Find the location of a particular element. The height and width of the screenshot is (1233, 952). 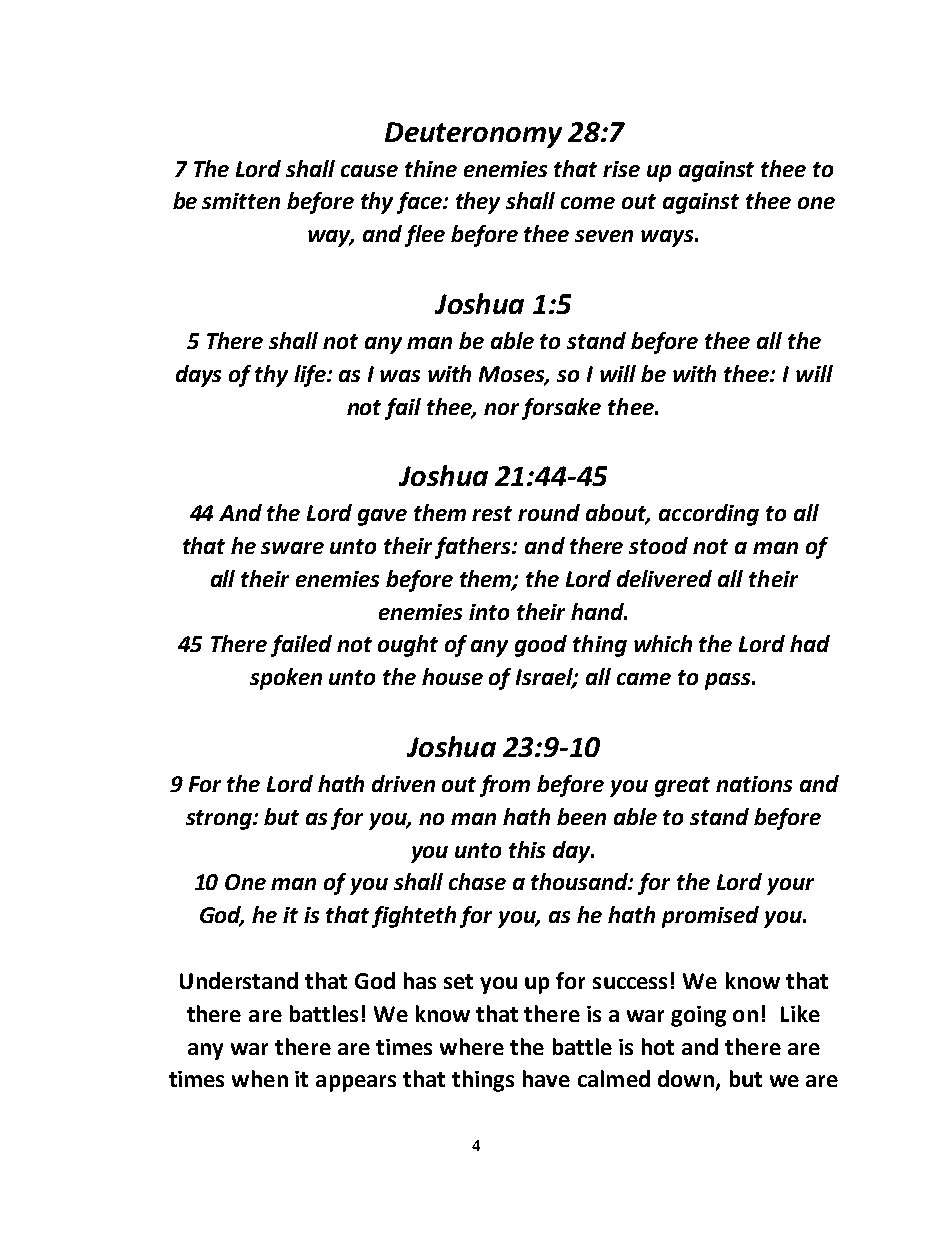

from is located at coordinates (505, 786).
